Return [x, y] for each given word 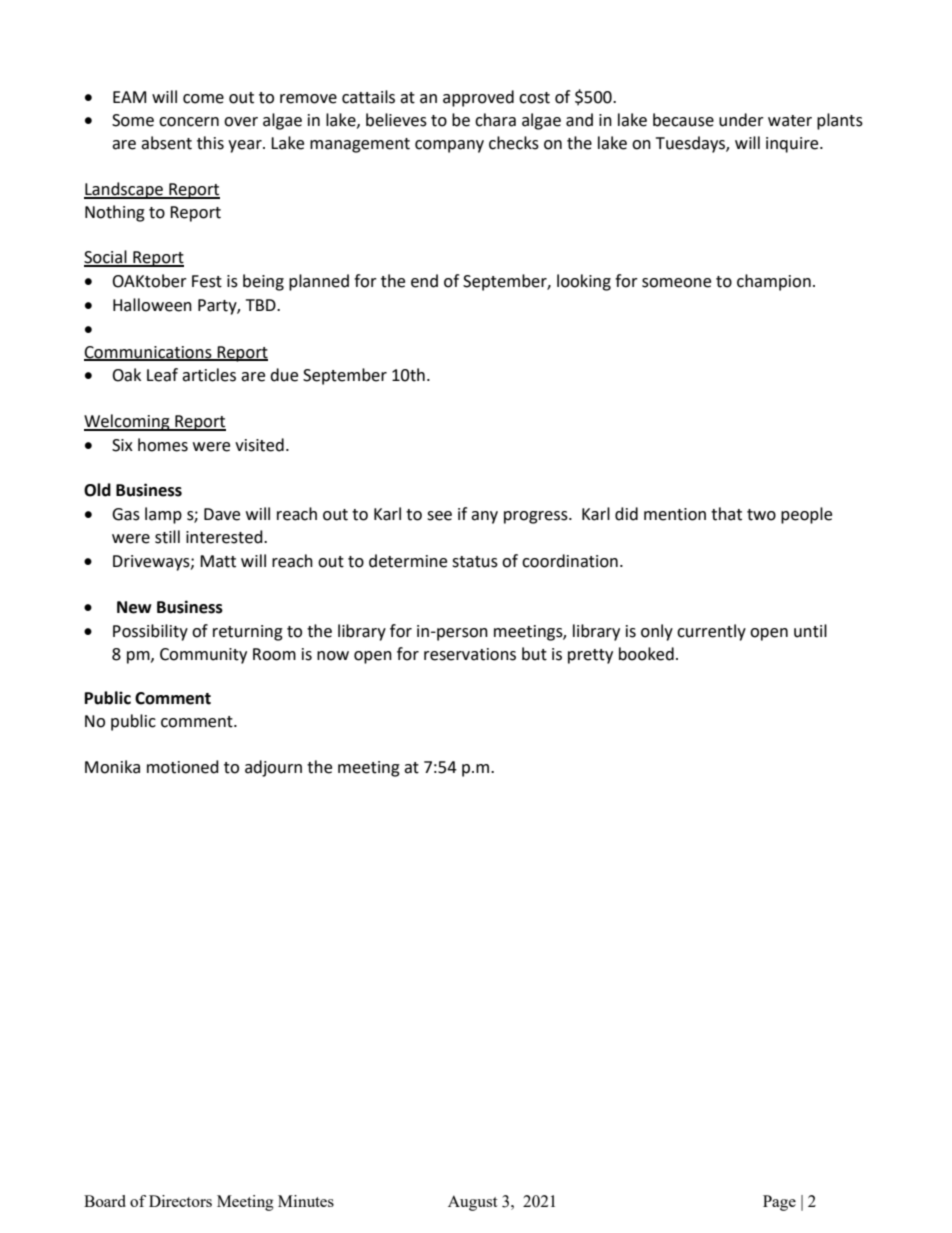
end [424, 281]
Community [203, 656]
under [741, 120]
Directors [180, 1201]
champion [774, 282]
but [534, 654]
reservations [470, 654]
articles [209, 375]
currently [711, 632]
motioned [183, 767]
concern [189, 122]
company [449, 146]
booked [646, 654]
